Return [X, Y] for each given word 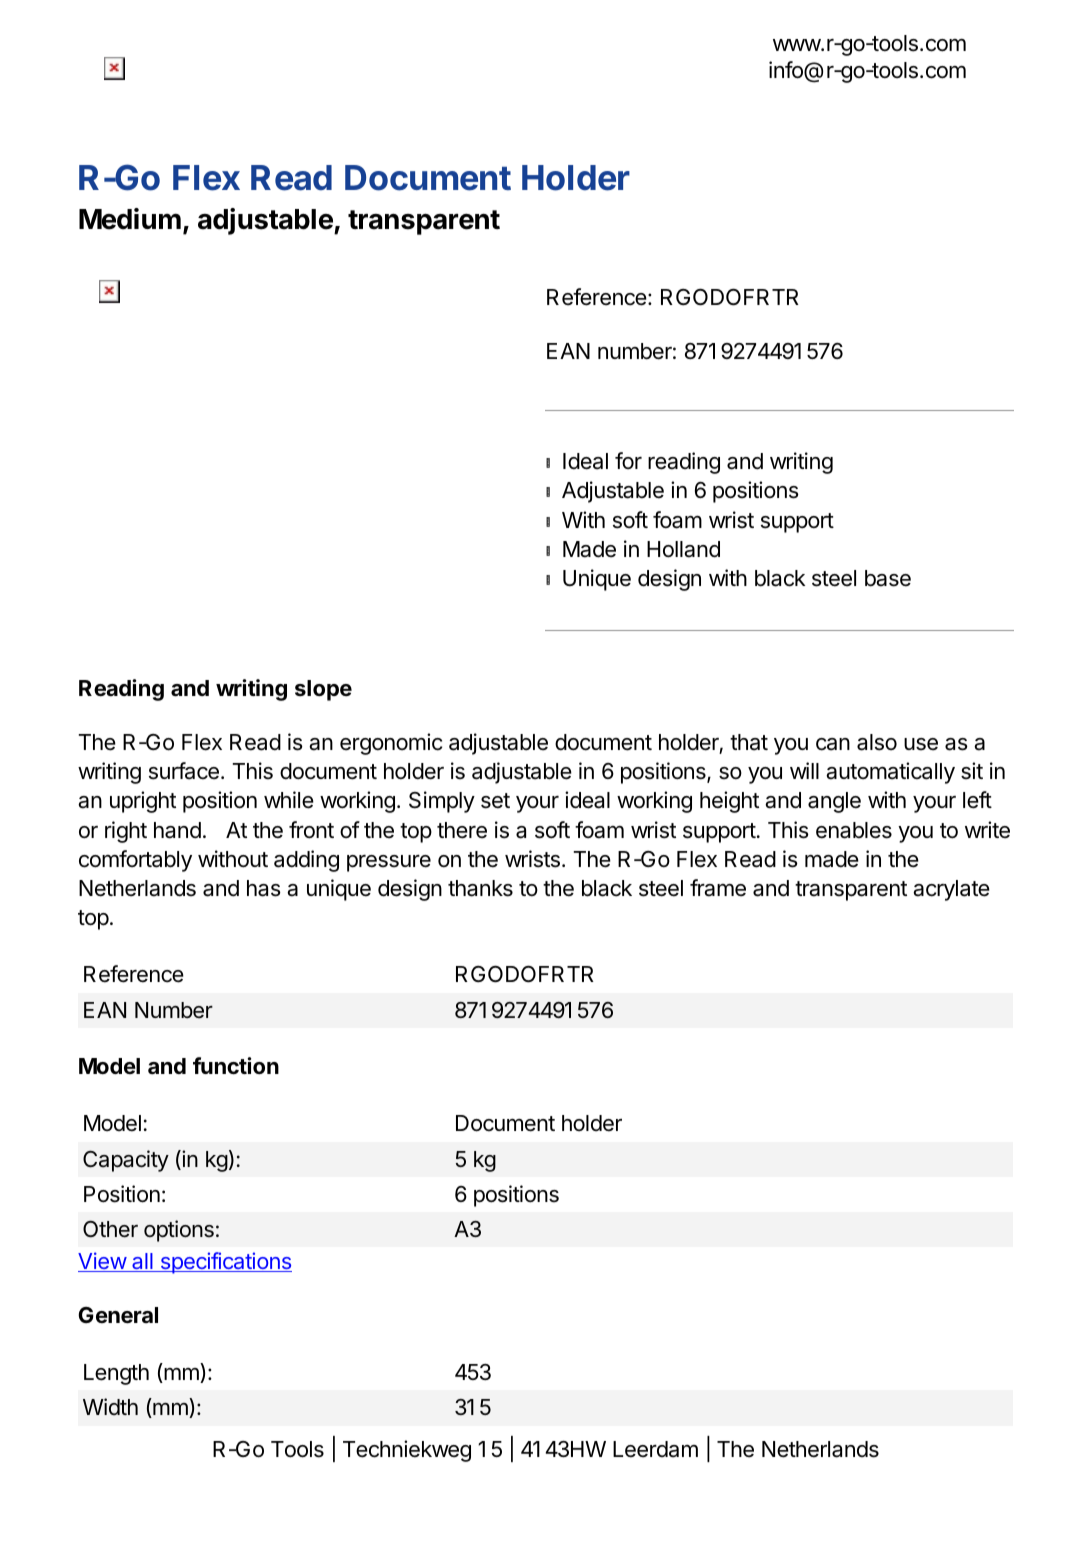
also [877, 742]
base [888, 578]
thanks [480, 888]
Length [116, 1374]
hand [177, 830]
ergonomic [391, 744]
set [495, 801]
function [236, 1066]
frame [718, 888]
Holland [683, 549]
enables [854, 830]
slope [323, 690]
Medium [130, 219]
